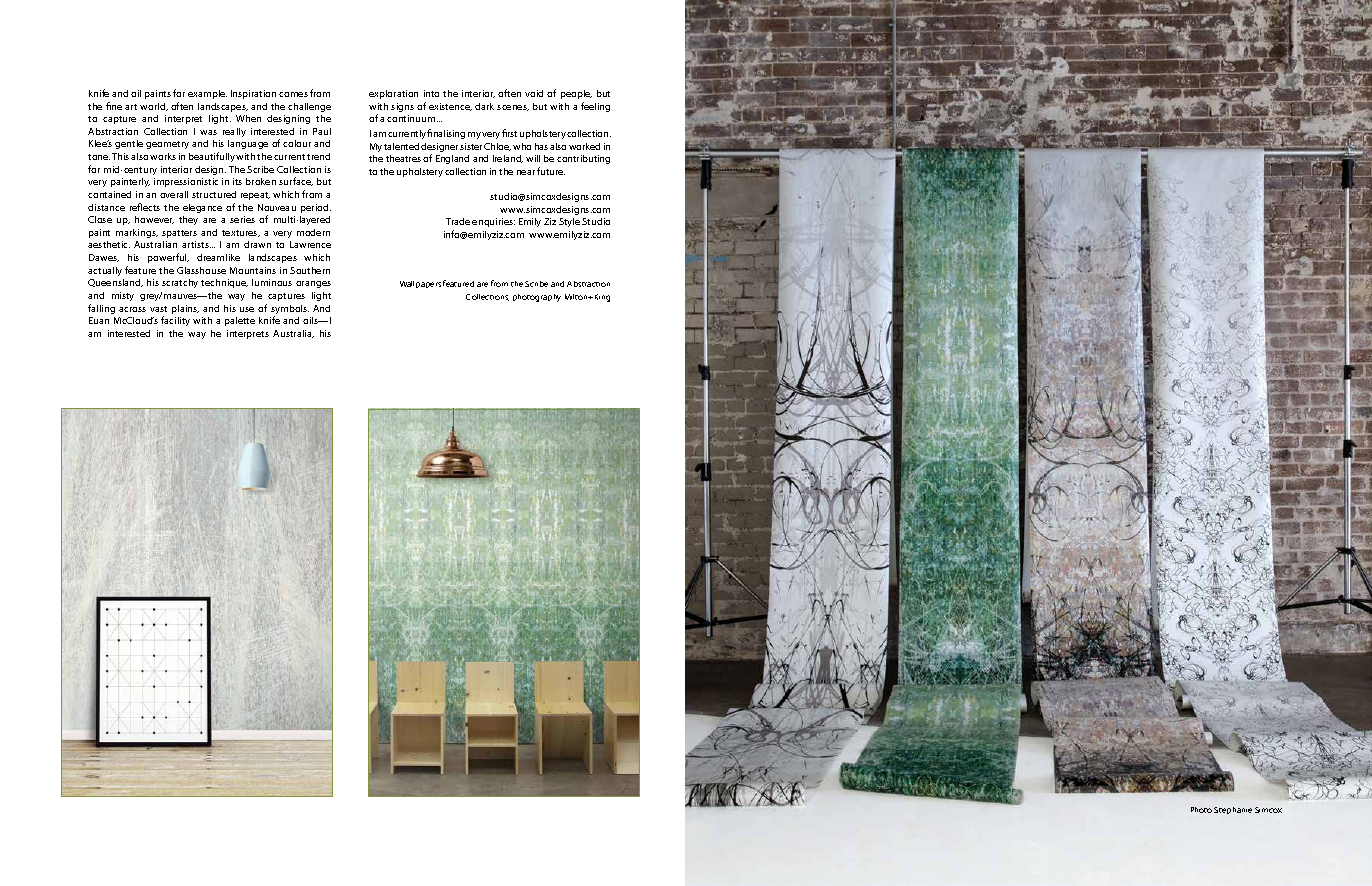 The height and width of the screenshot is (886, 1372). I want to click on Style, so click(569, 222).
